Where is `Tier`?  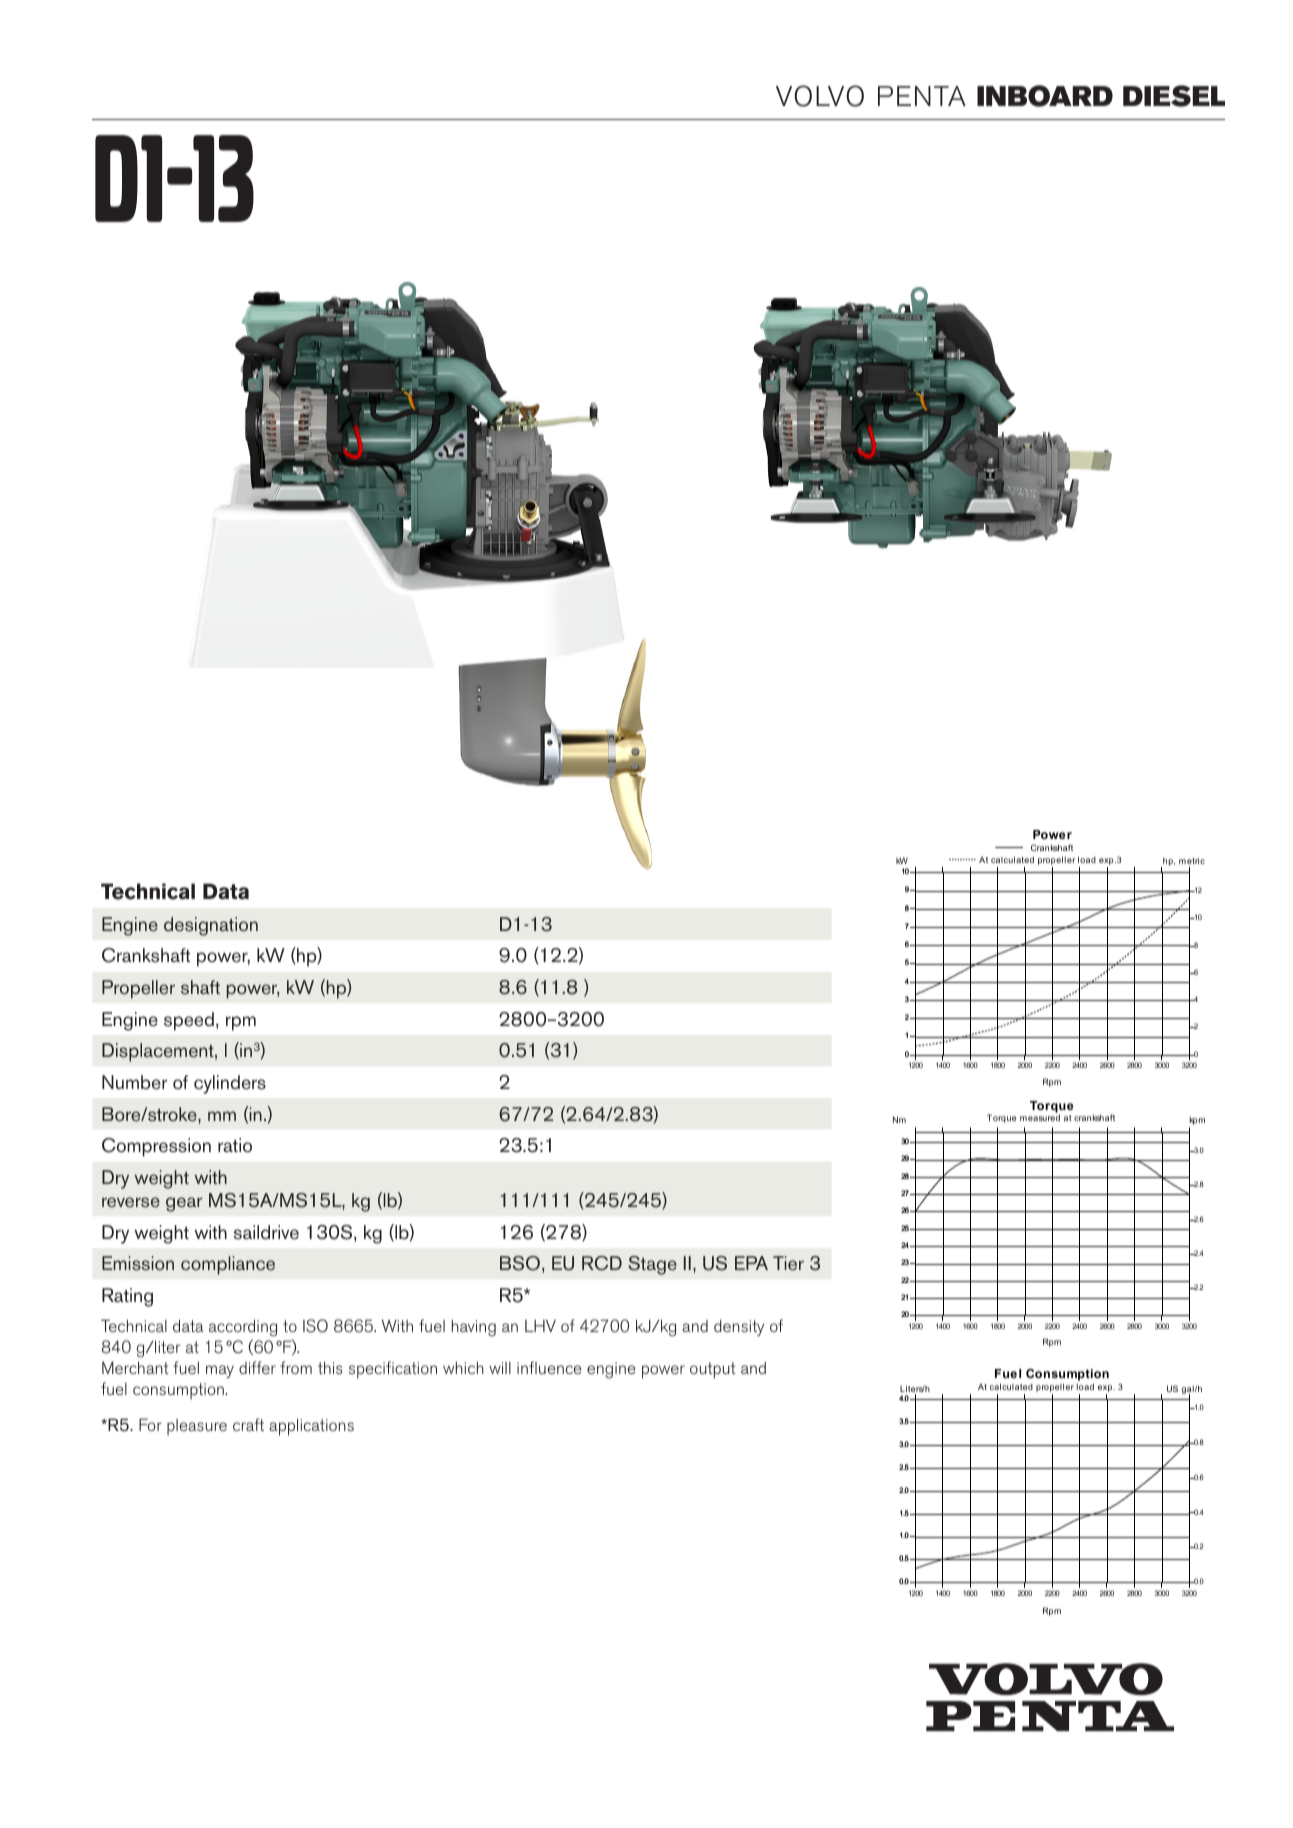 Tier is located at coordinates (788, 1263).
